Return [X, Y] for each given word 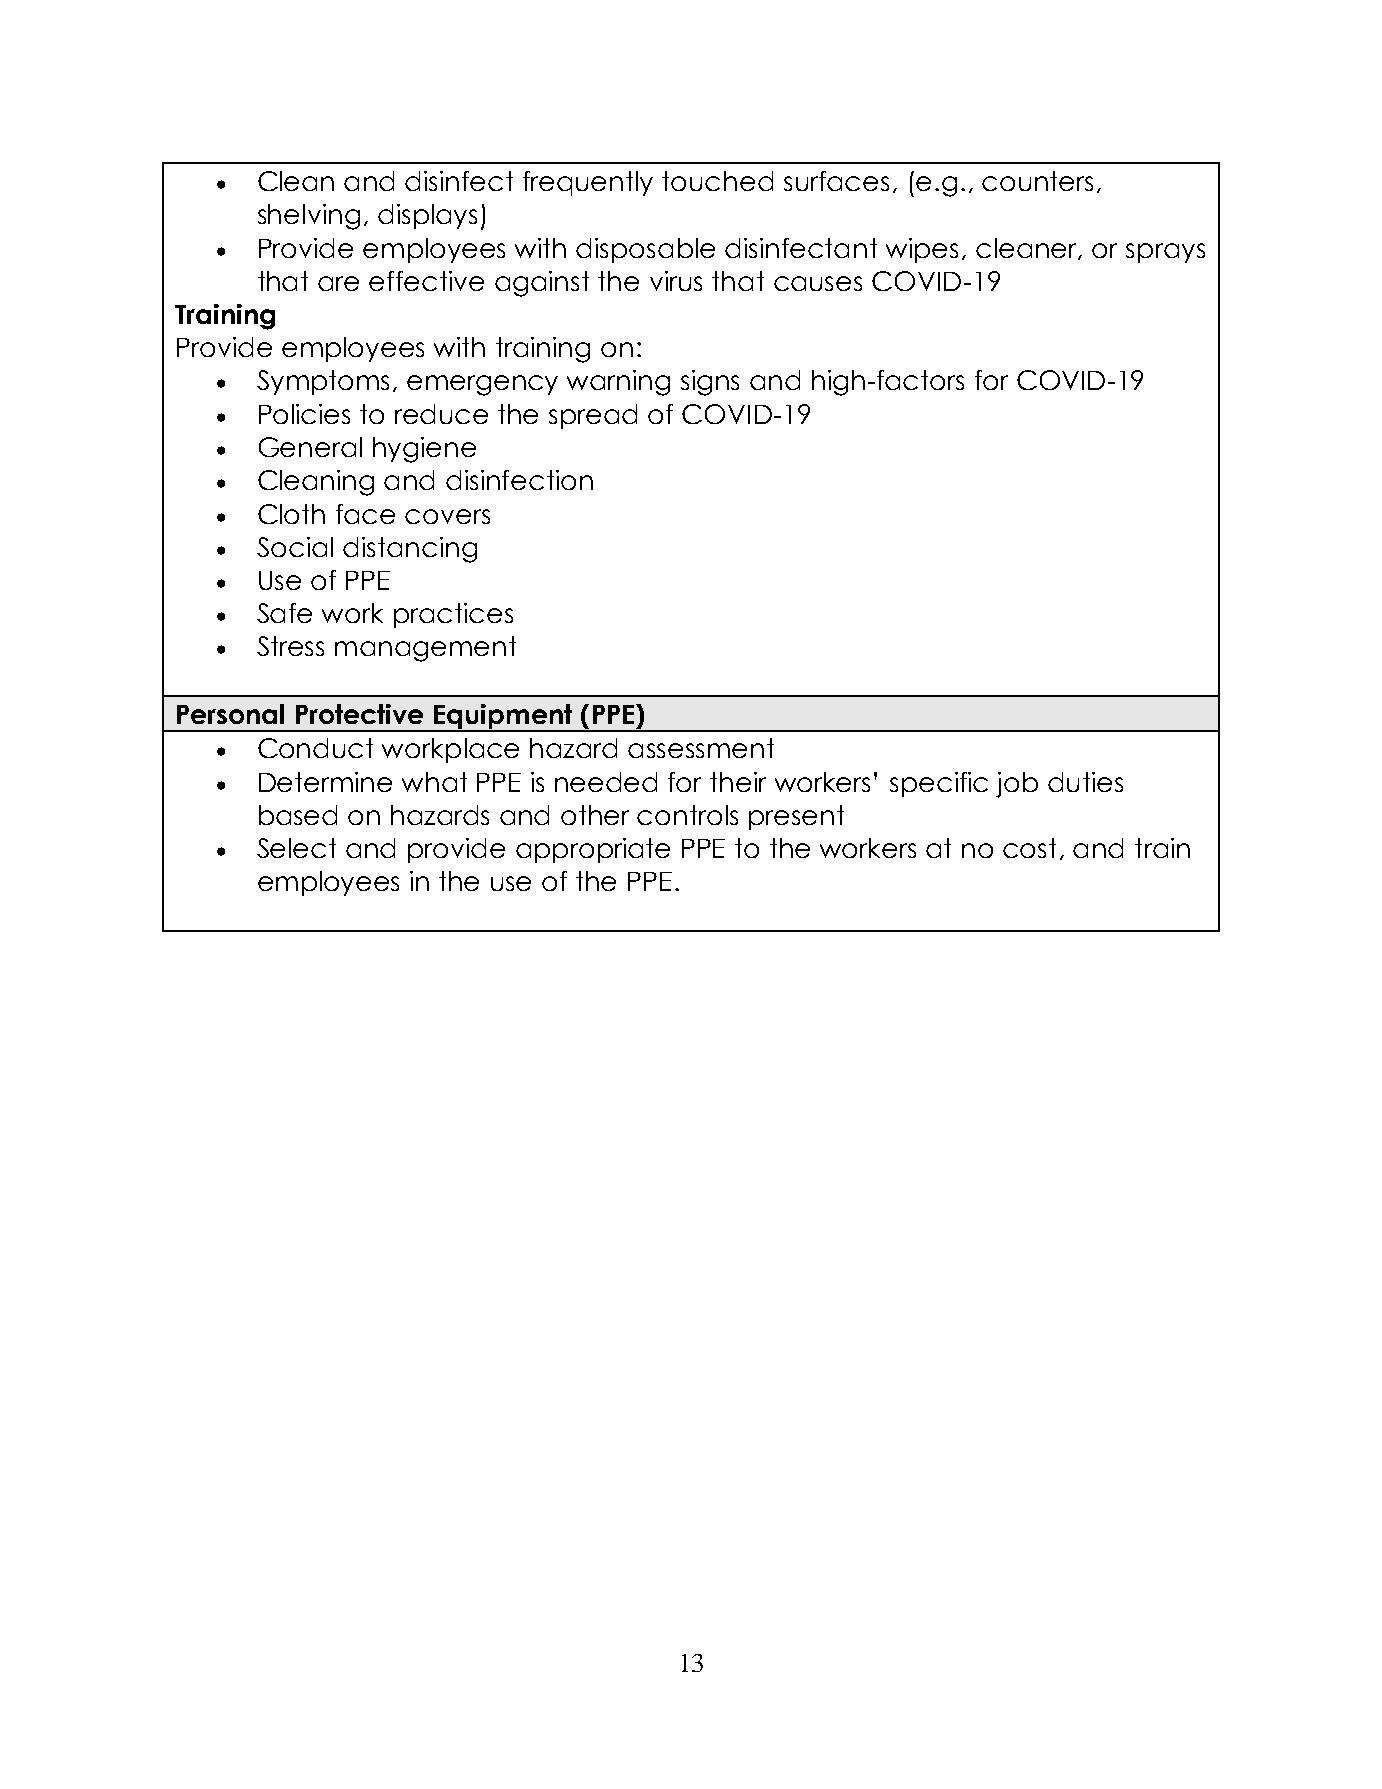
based [298, 815]
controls [687, 815]
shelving [309, 217]
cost [1029, 848]
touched [717, 181]
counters [1037, 181]
